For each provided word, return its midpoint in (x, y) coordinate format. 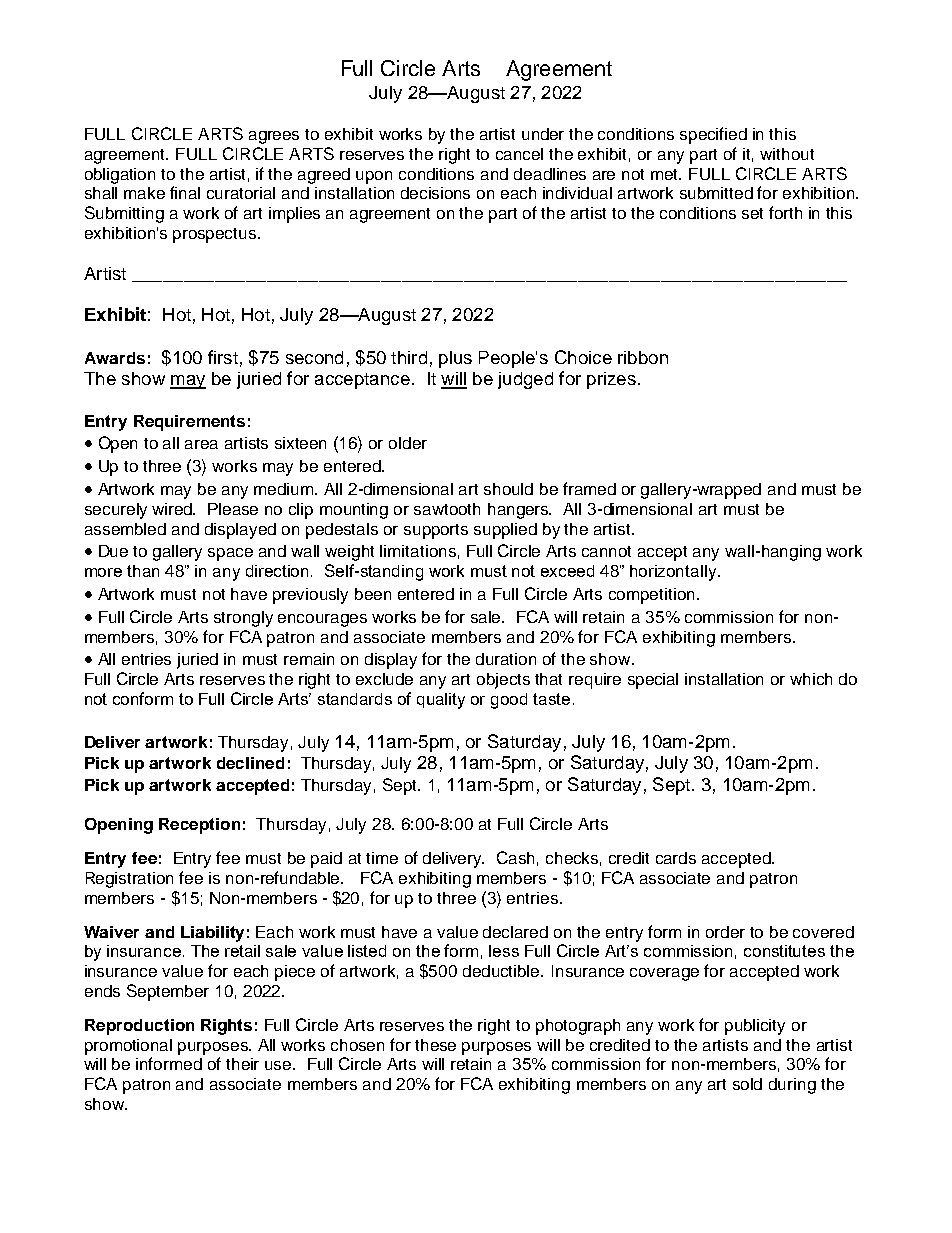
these (435, 1045)
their (242, 1064)
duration (506, 659)
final (185, 192)
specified (713, 135)
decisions (435, 193)
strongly (243, 619)
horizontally (674, 573)
